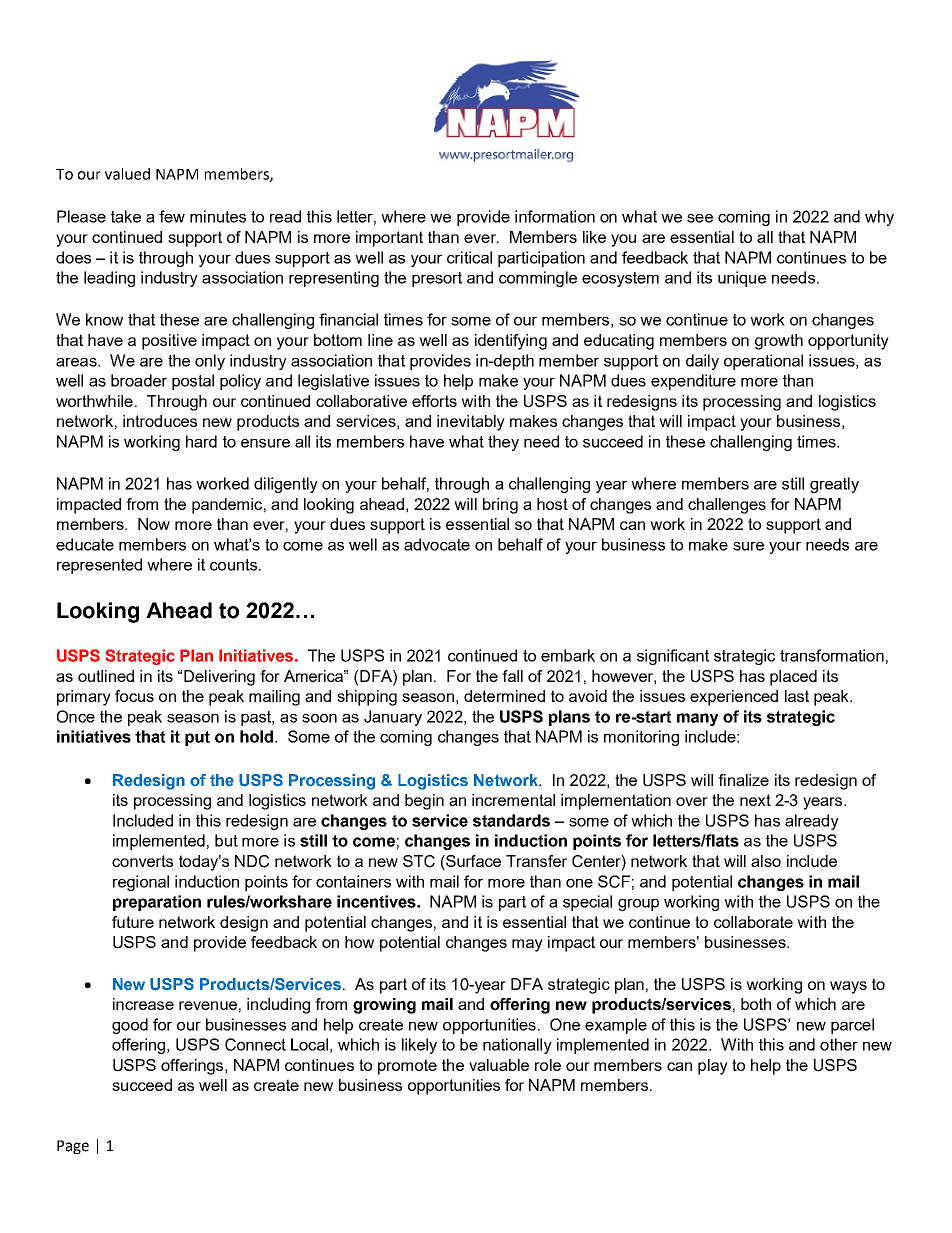  I want to click on information, so click(555, 216).
